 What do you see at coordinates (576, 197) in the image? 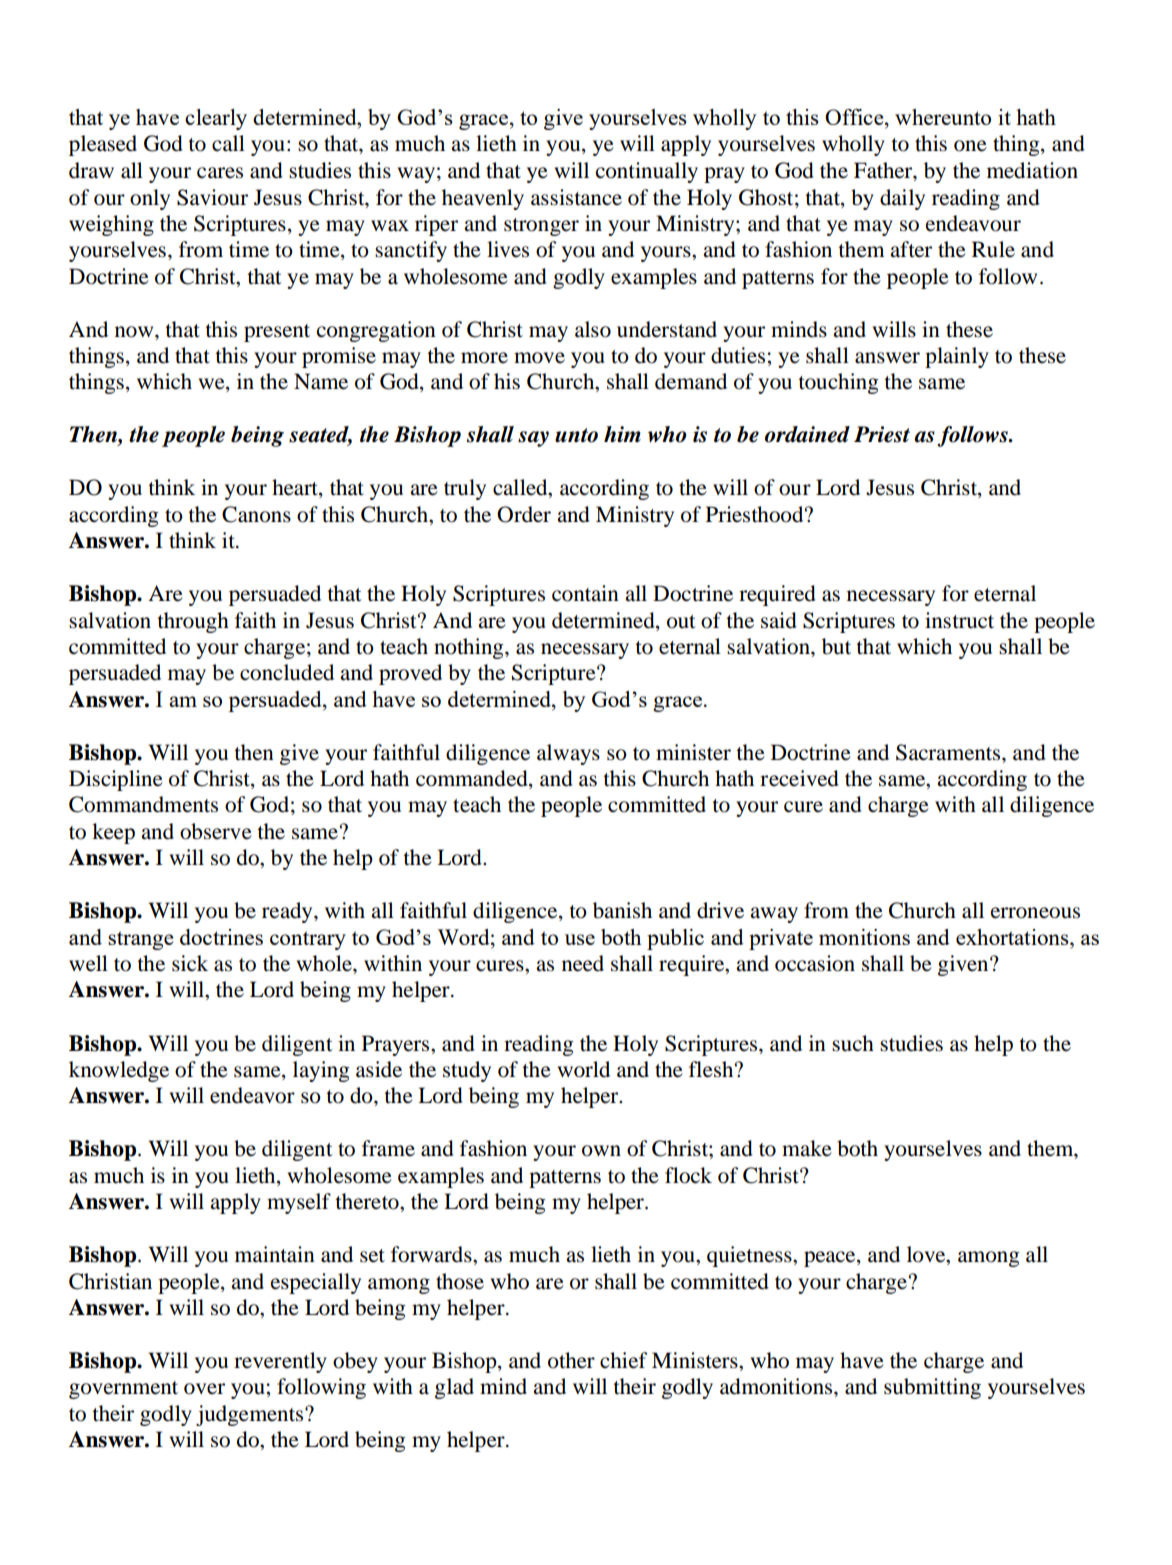
I see `assistance` at bounding box center [576, 197].
